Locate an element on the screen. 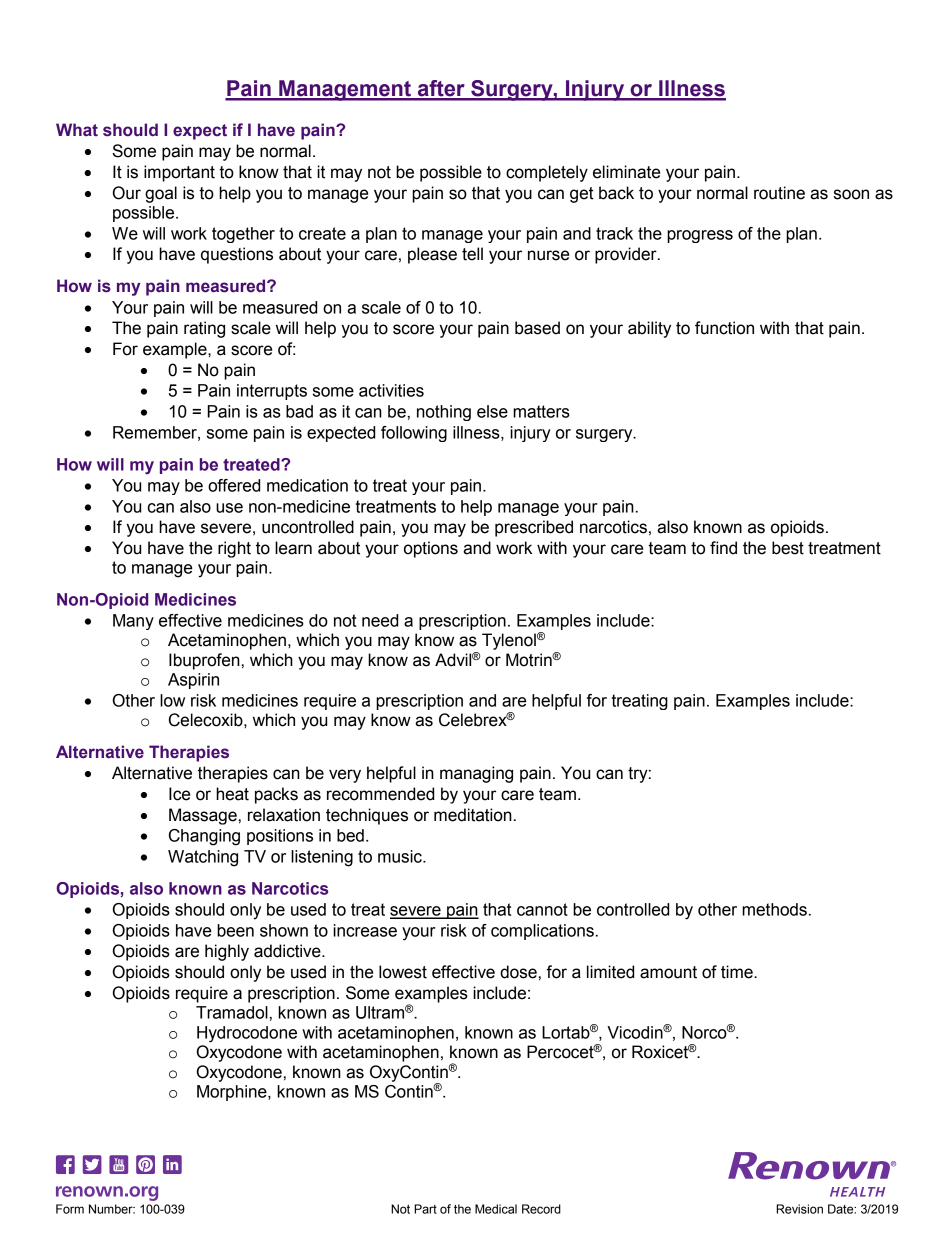 The image size is (952, 1233). Part is located at coordinates (425, 1209).
